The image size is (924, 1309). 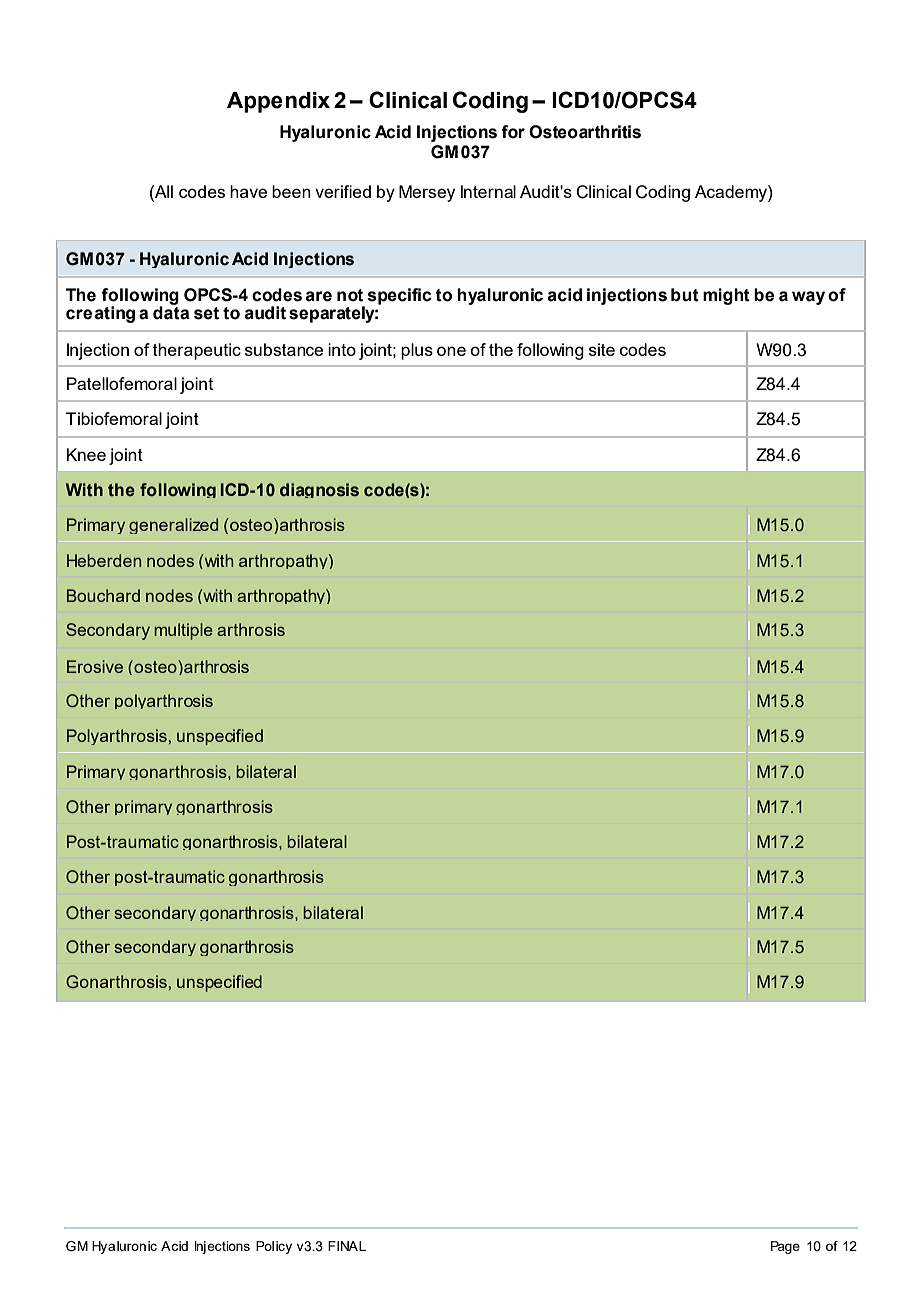 I want to click on All, so click(x=163, y=191).
